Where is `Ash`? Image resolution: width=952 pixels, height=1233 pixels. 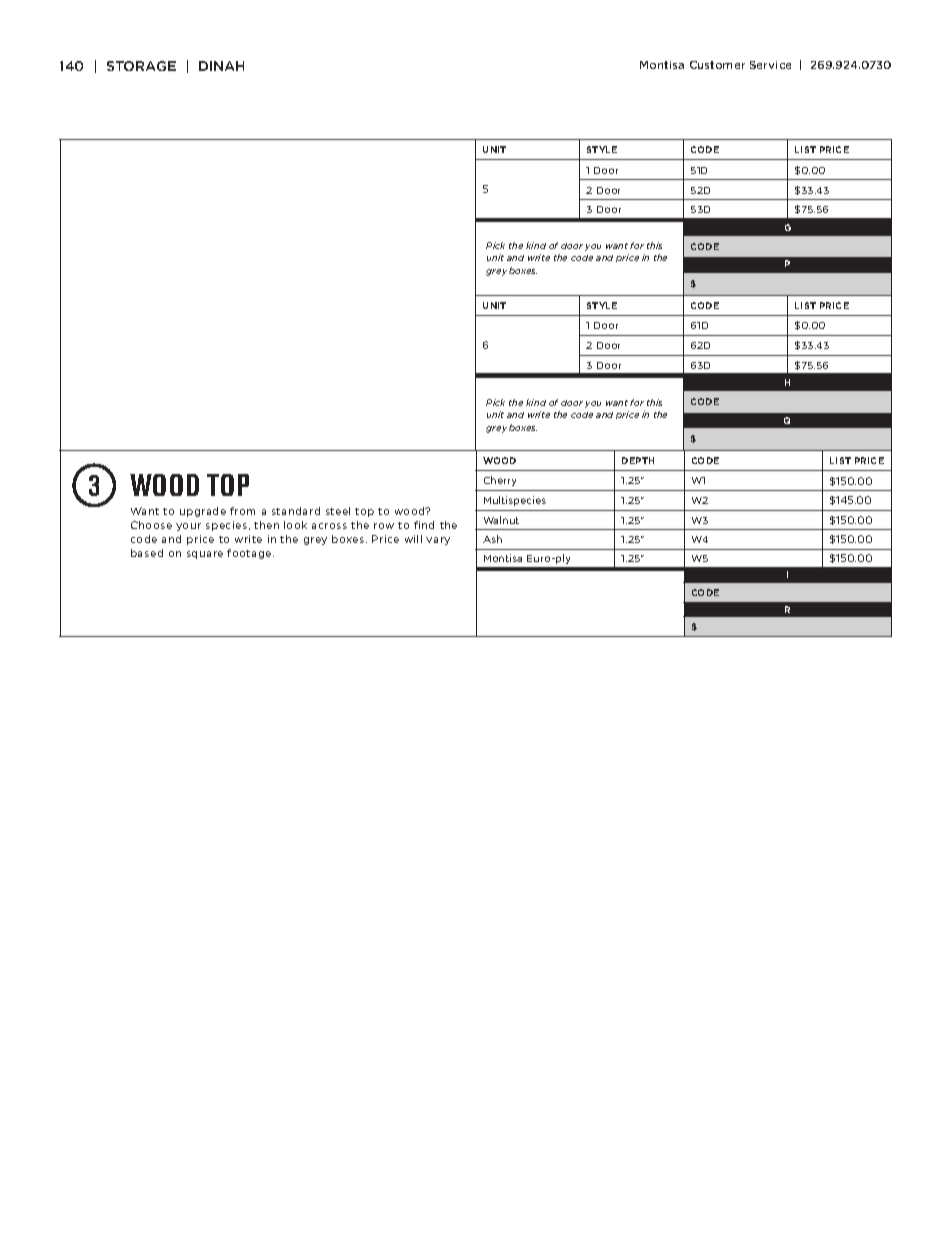
Ash is located at coordinates (492, 539).
